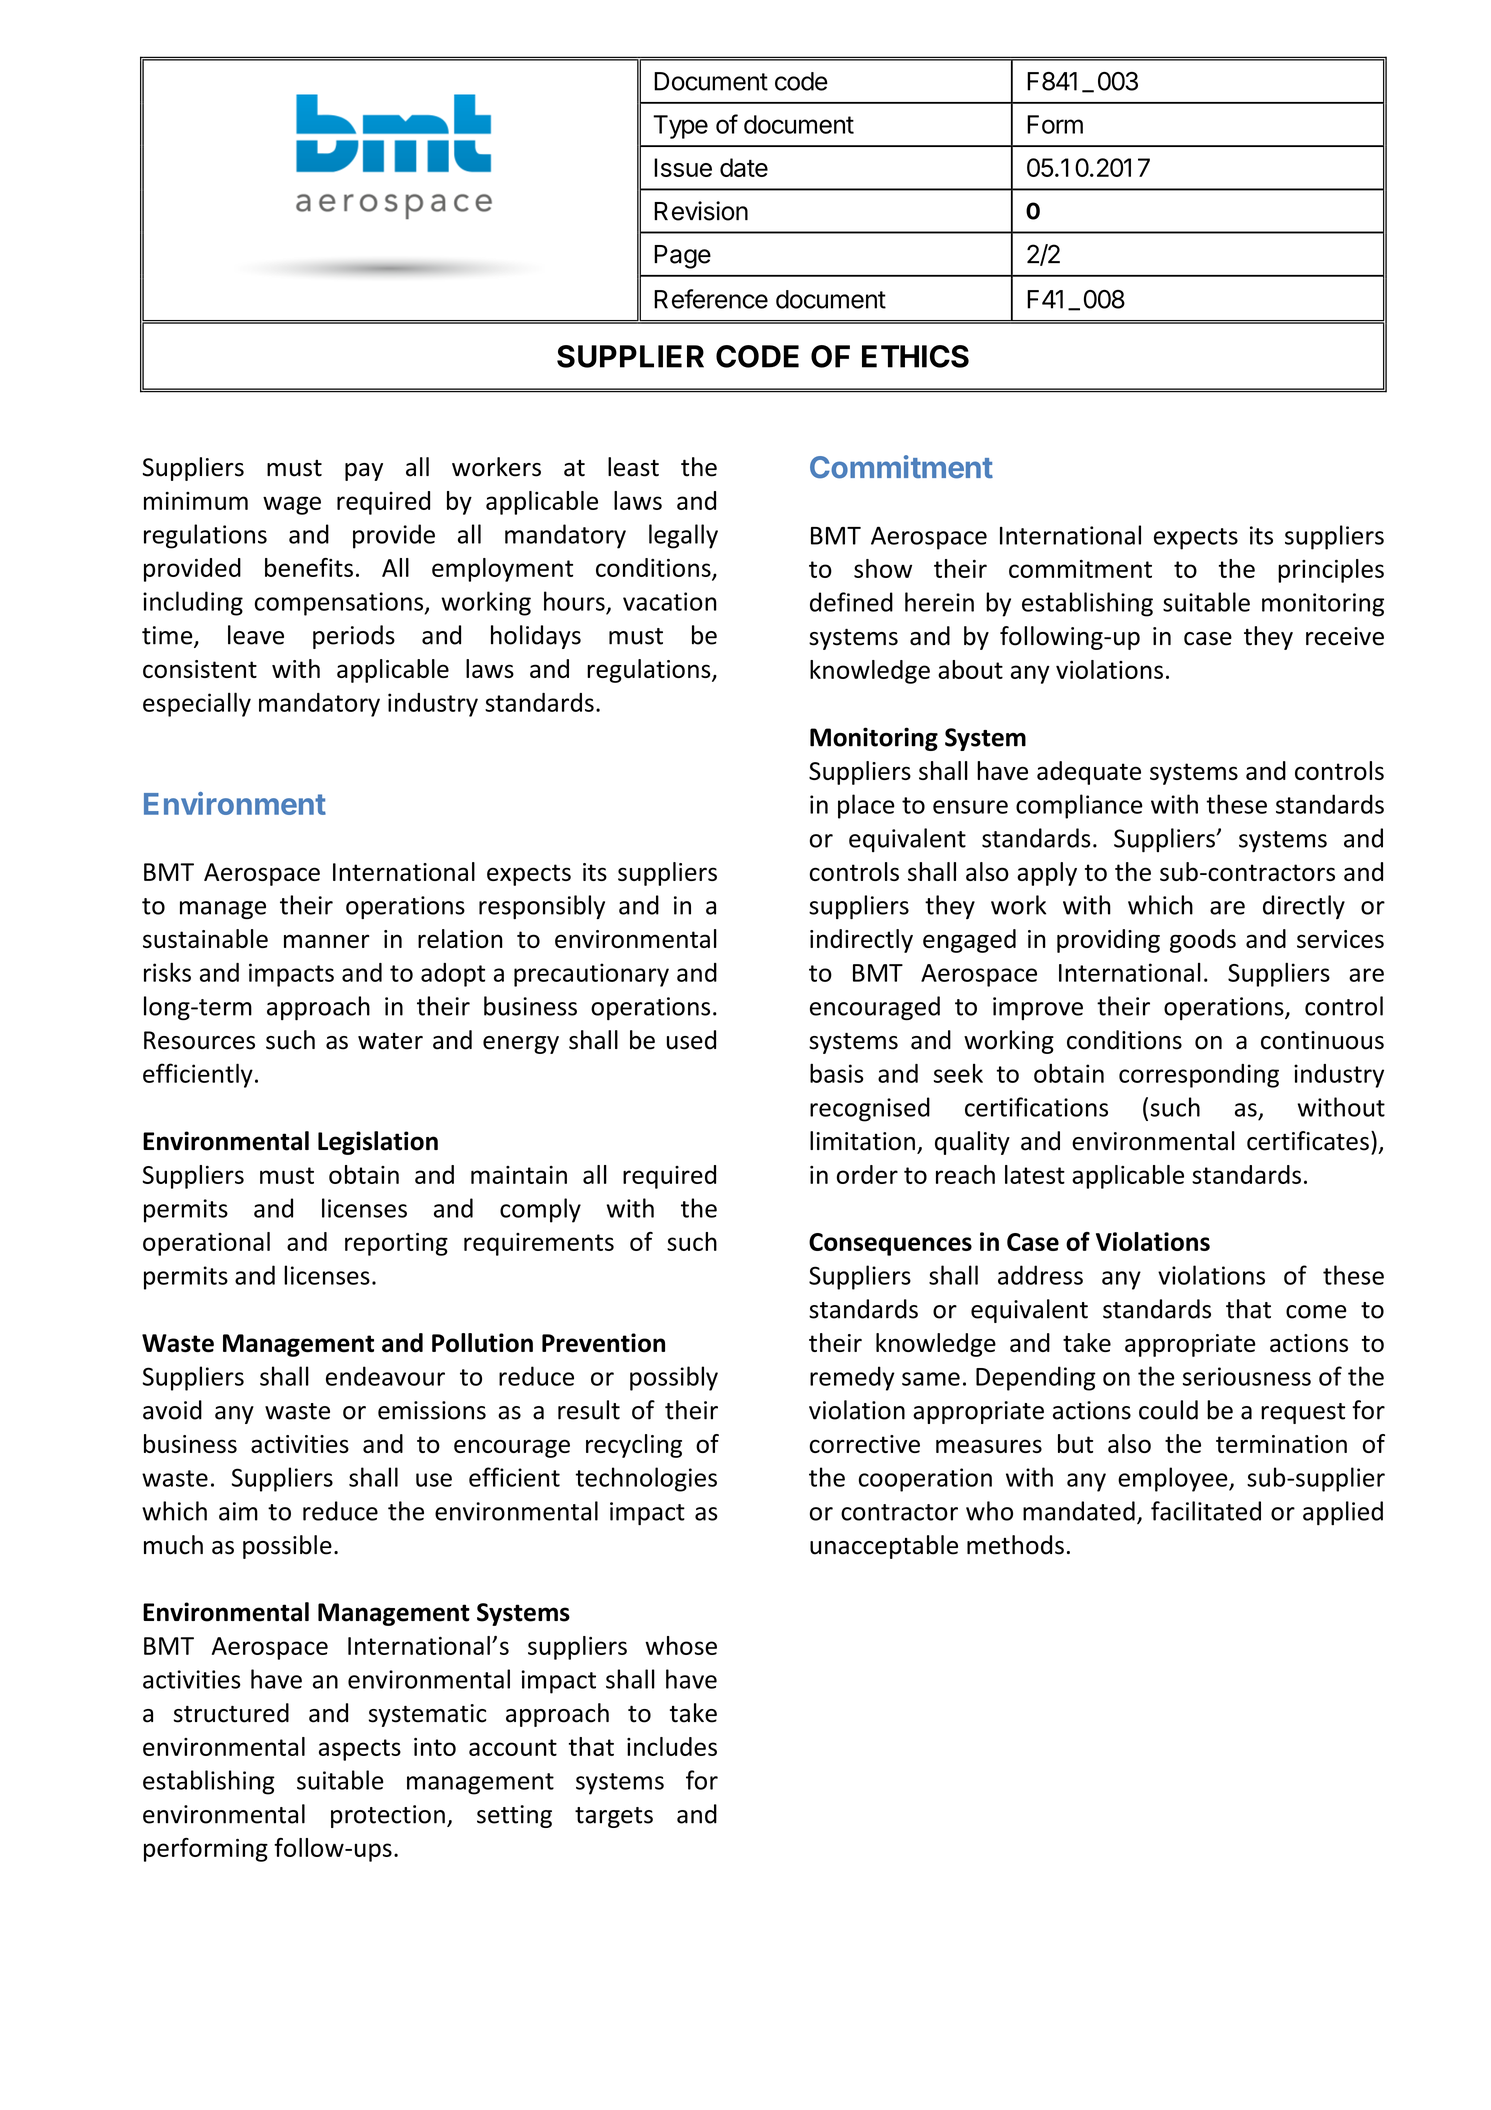  Describe the element at coordinates (327, 941) in the document. I see `manner` at that location.
